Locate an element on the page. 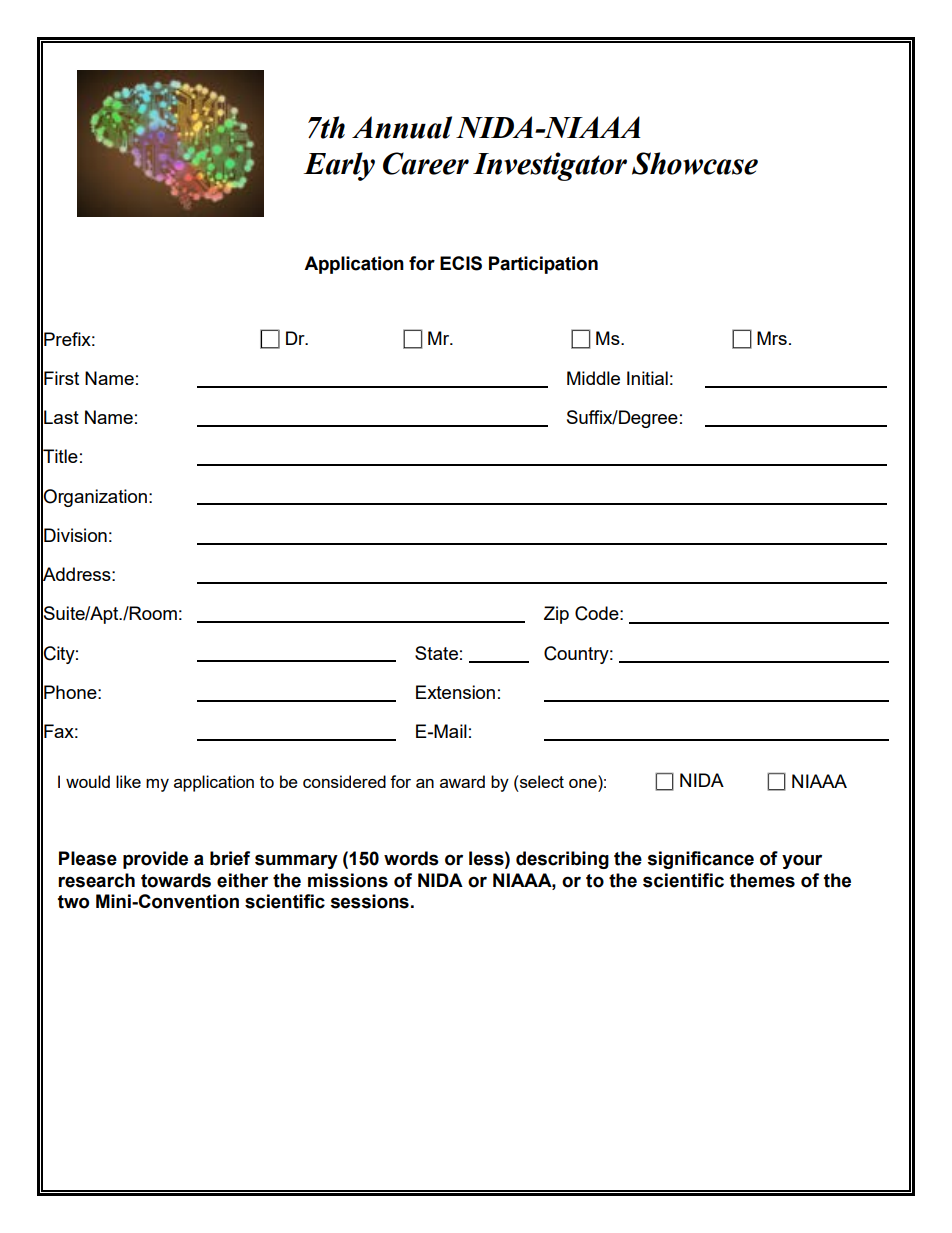 Image resolution: width=952 pixels, height=1233 pixels. Middle is located at coordinates (593, 378).
